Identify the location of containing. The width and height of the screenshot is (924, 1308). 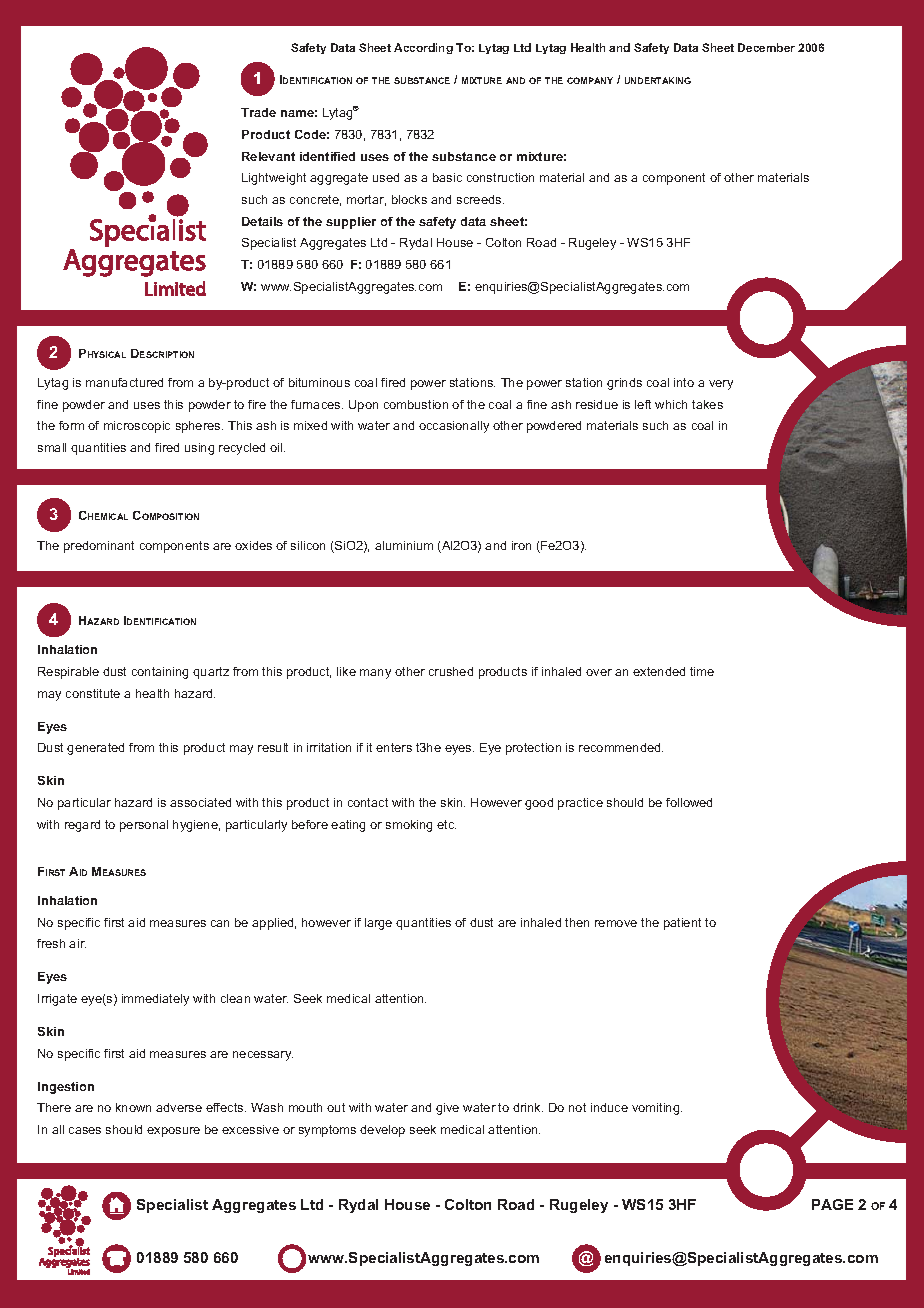
(160, 673).
